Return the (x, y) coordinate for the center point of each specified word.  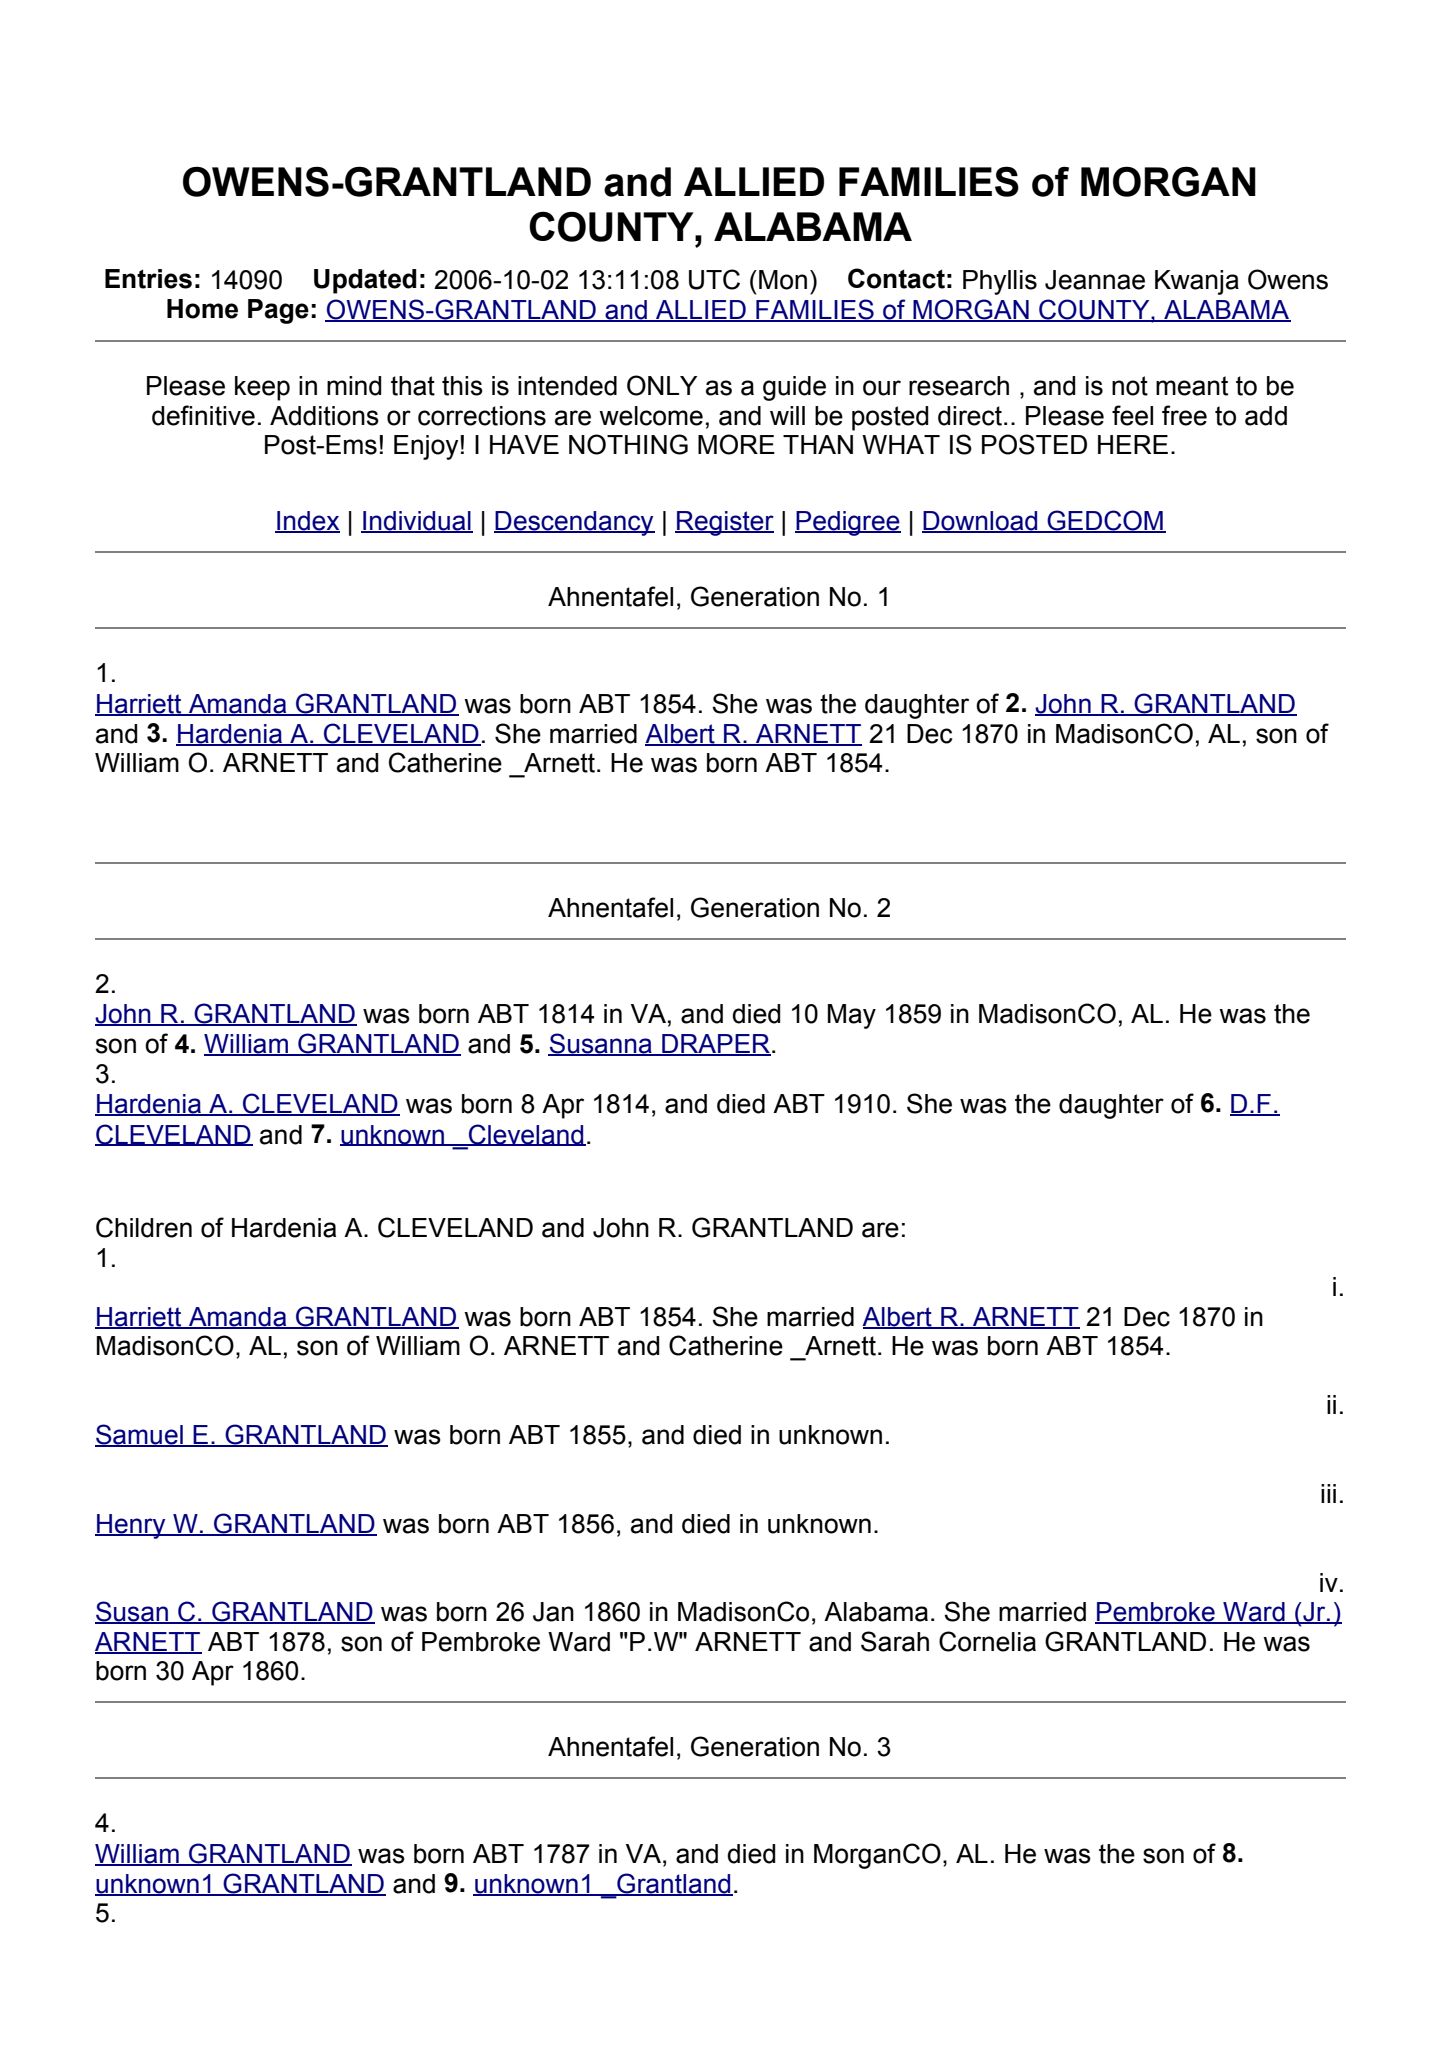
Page (278, 311)
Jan (553, 1612)
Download (981, 522)
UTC (714, 279)
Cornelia (987, 1641)
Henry (131, 1526)
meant (1192, 386)
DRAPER (715, 1045)
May (852, 1016)
